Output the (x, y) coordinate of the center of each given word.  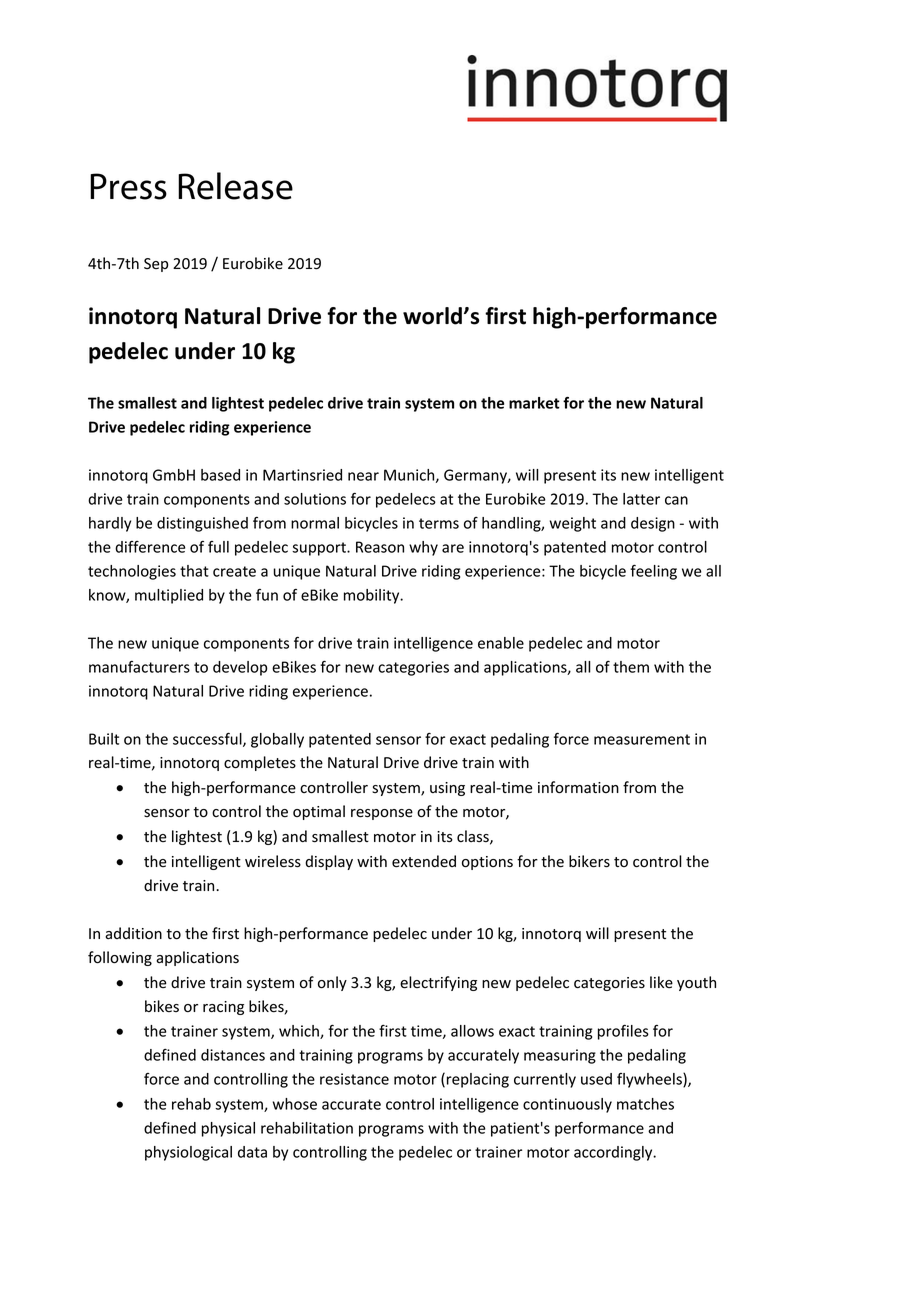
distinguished (202, 524)
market (534, 403)
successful (208, 739)
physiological (188, 1153)
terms (439, 523)
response (382, 814)
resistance (354, 1079)
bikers (589, 861)
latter (641, 499)
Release (235, 186)
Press (128, 186)
